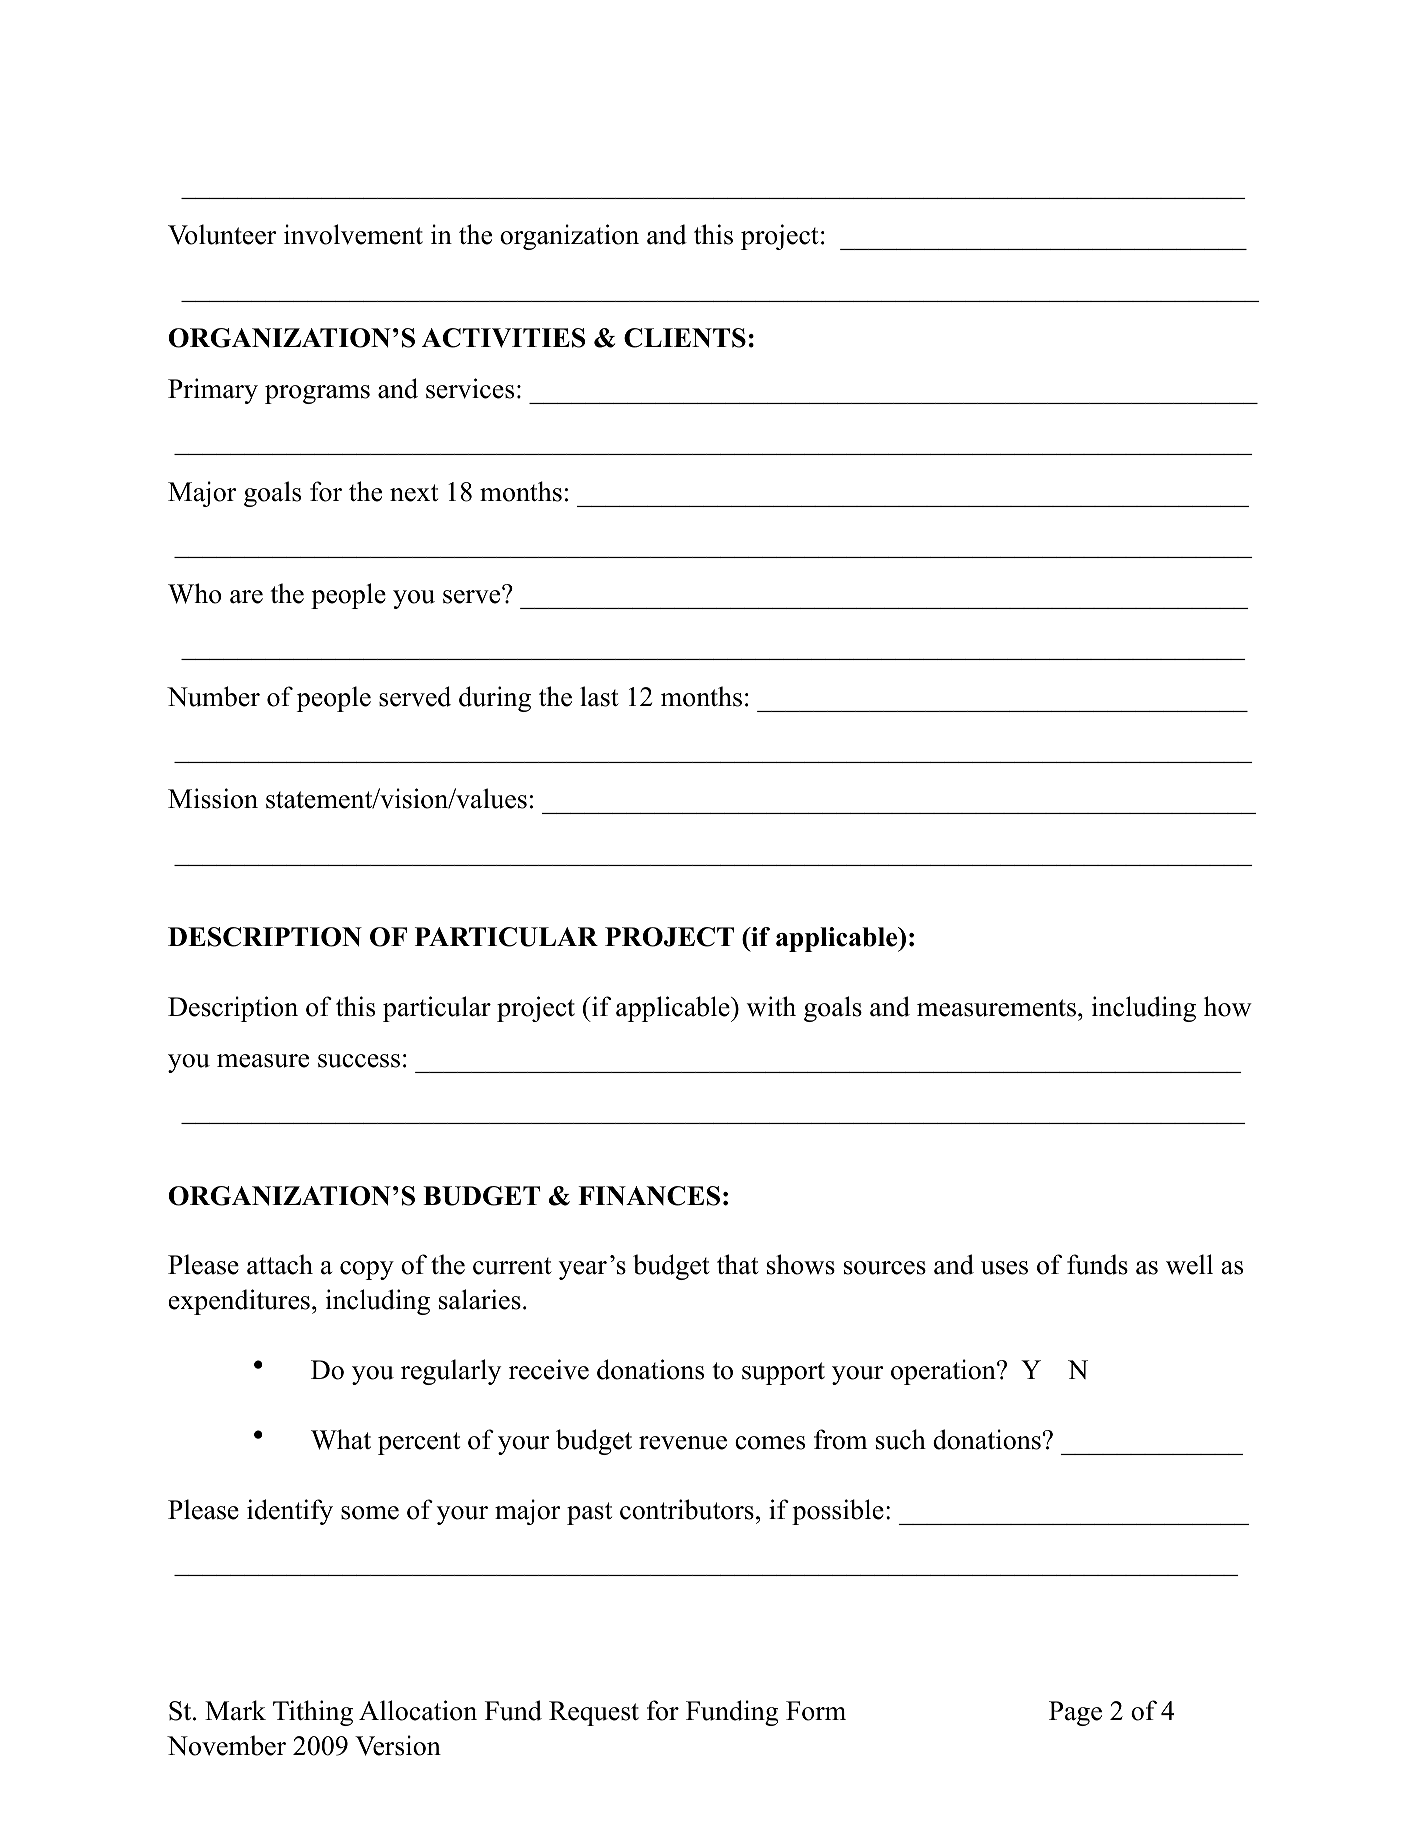 The width and height of the document is (1427, 1846). Describe the element at coordinates (685, 338) in the document. I see `CLIENTS` at that location.
